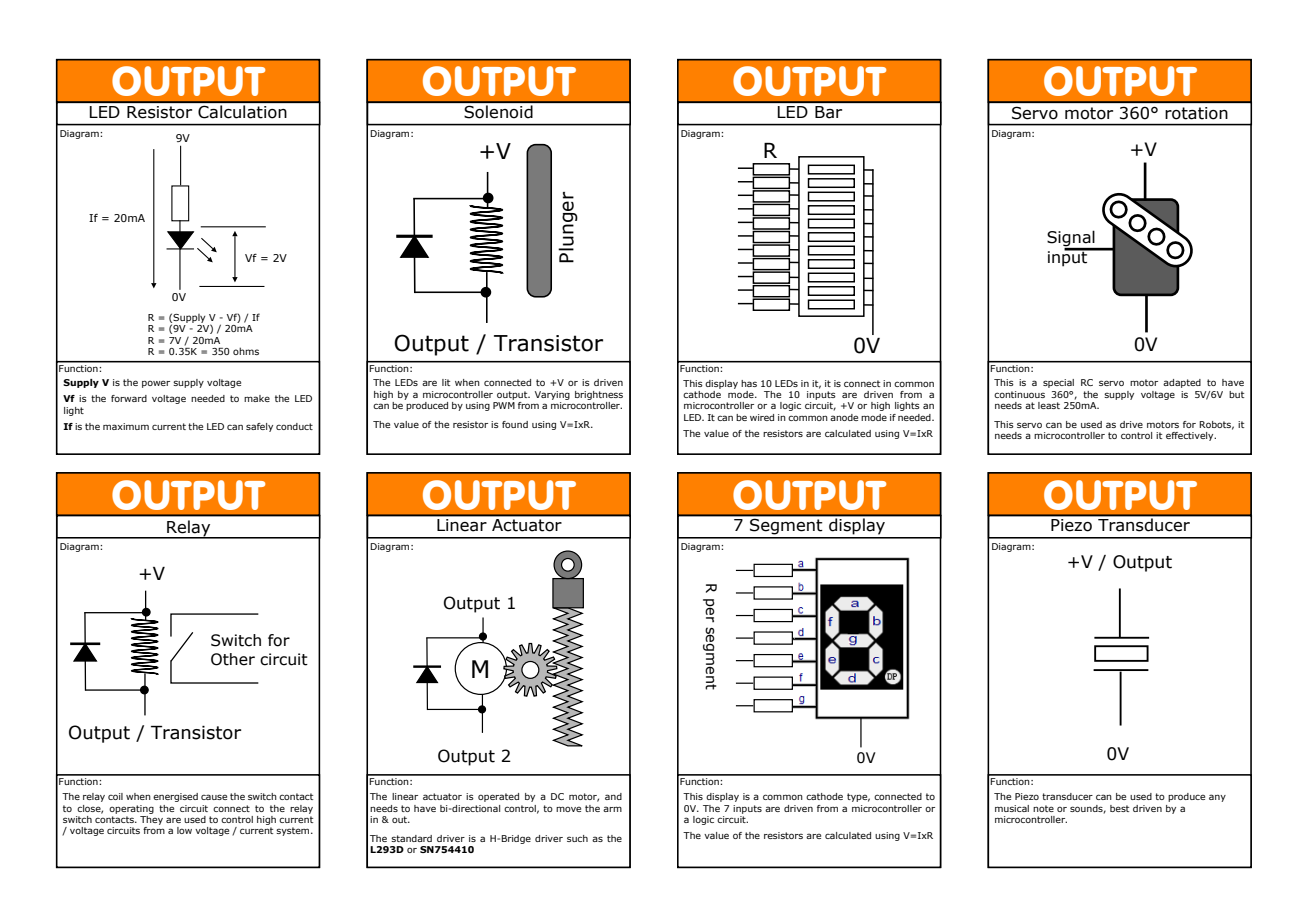 The width and height of the screenshot is (1308, 924). I want to click on any, so click(1217, 798).
